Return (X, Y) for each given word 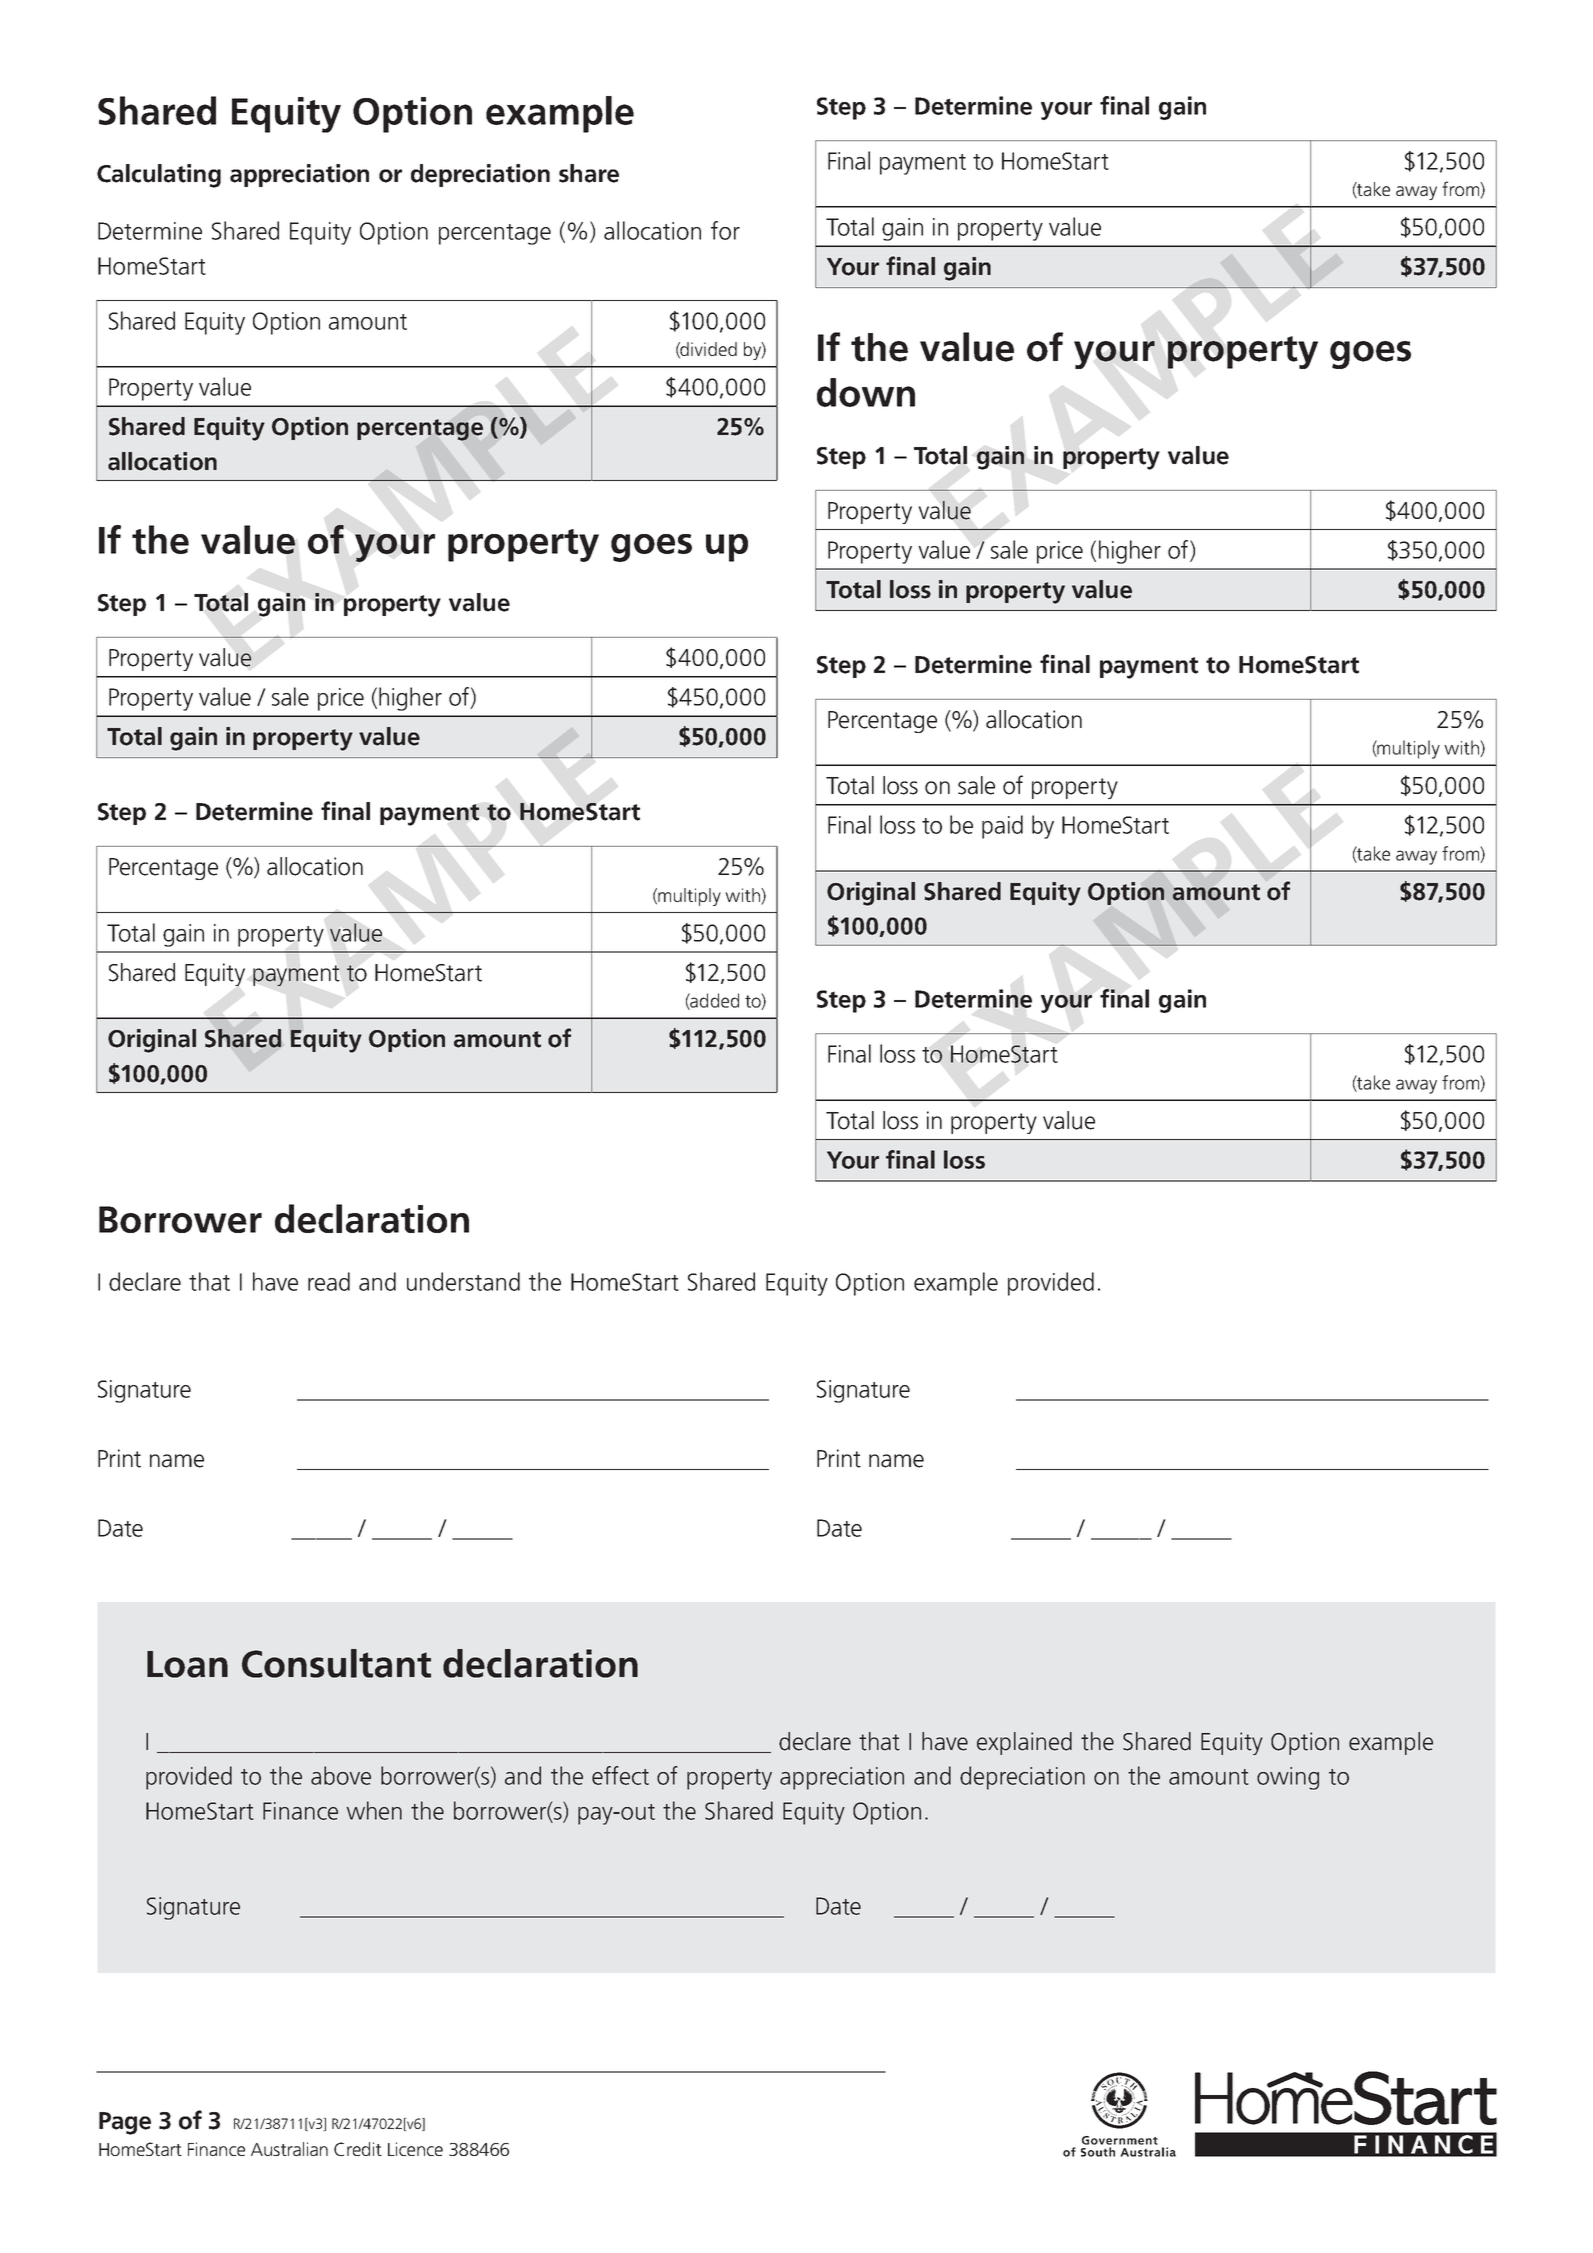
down (866, 392)
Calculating (159, 176)
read (329, 1281)
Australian (289, 2149)
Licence (415, 2149)
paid (1002, 827)
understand (463, 1281)
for (725, 230)
